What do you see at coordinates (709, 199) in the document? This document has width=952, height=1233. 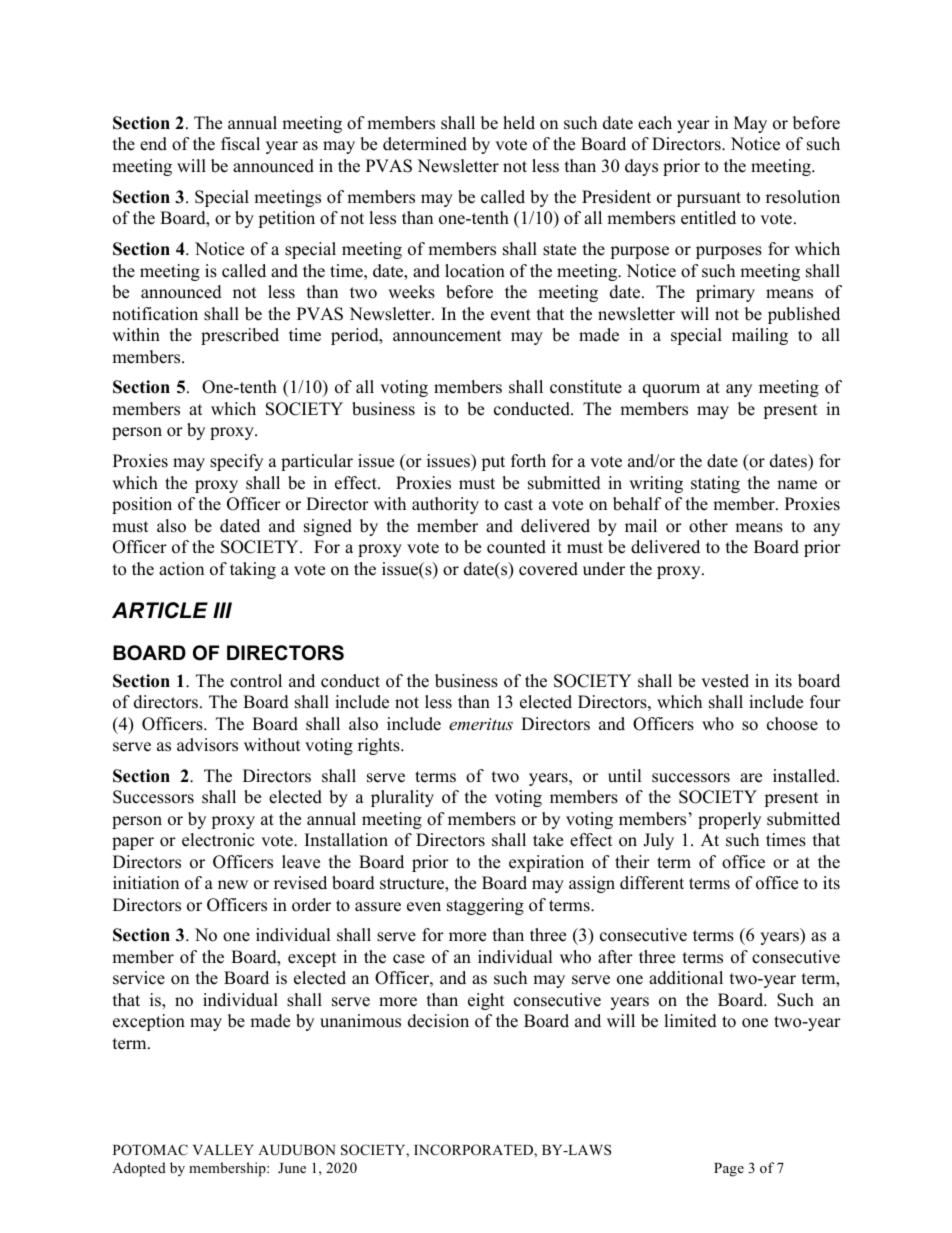 I see `pursuant` at bounding box center [709, 199].
